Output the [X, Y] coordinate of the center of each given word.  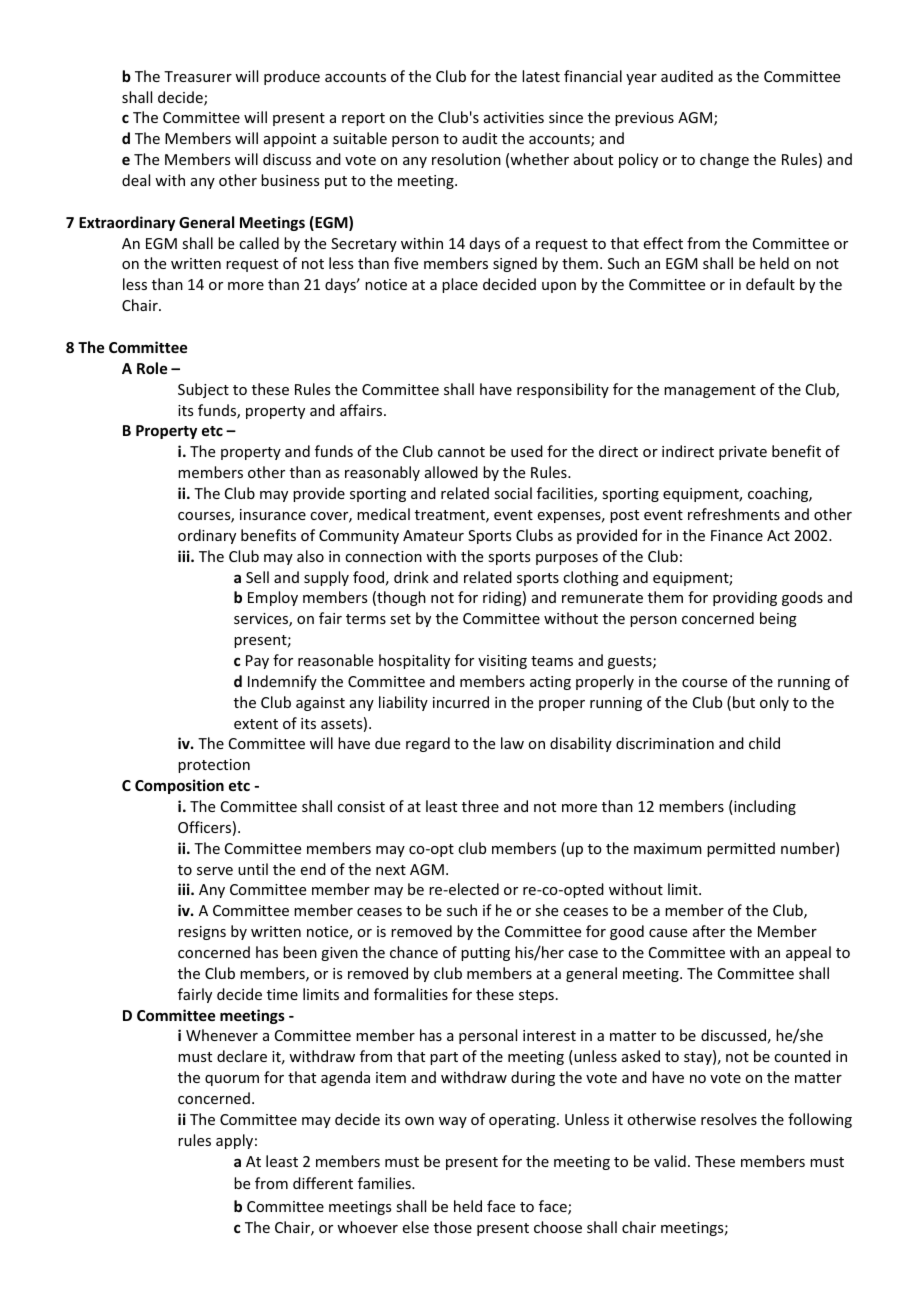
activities [514, 117]
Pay [257, 662]
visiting [502, 662]
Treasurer [198, 76]
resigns [202, 933]
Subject [203, 390]
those [453, 1227]
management [710, 391]
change [724, 160]
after [709, 931]
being [778, 619]
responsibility [563, 390]
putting [485, 954]
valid [670, 1161]
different [323, 1183]
